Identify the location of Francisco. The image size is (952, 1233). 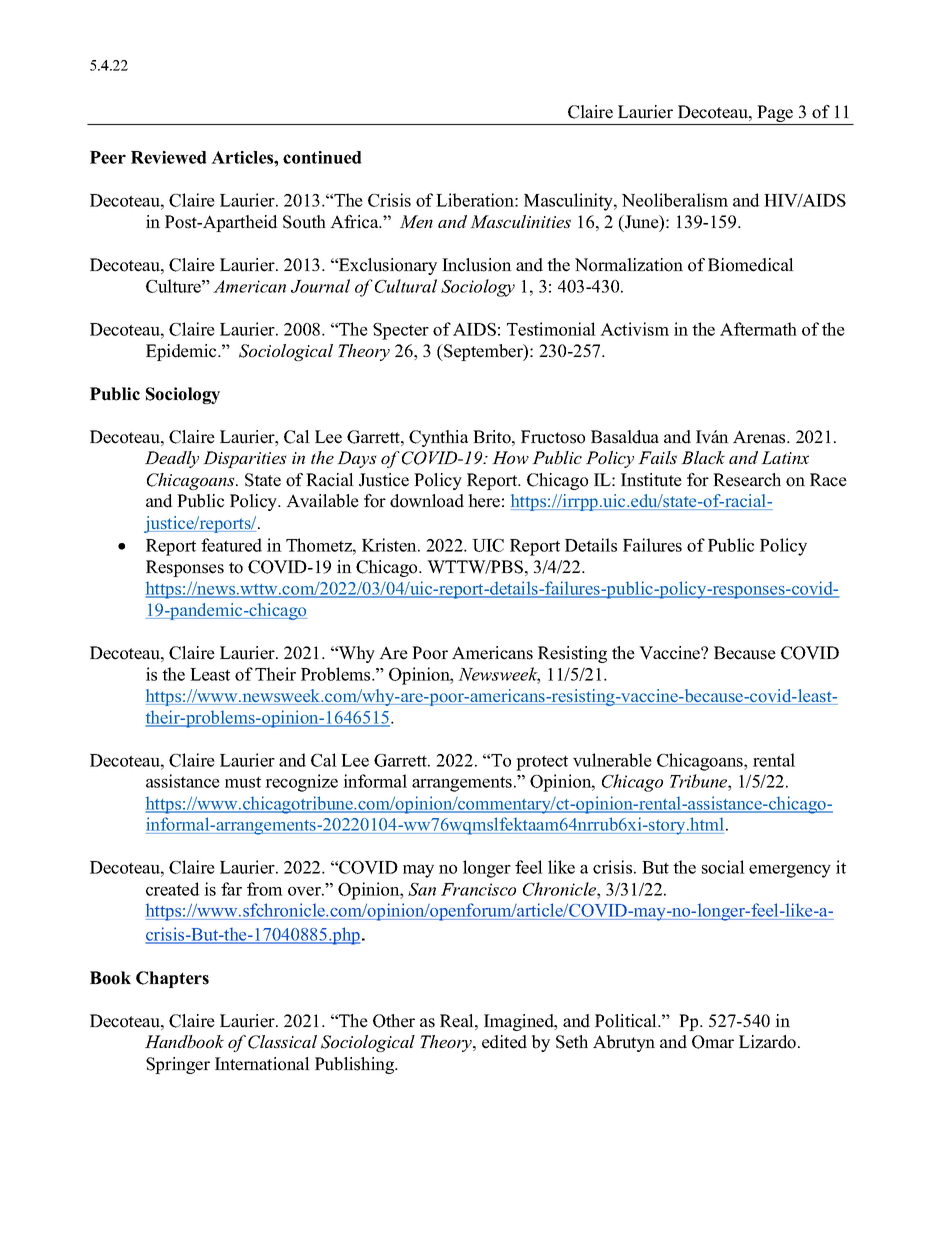
(478, 889).
